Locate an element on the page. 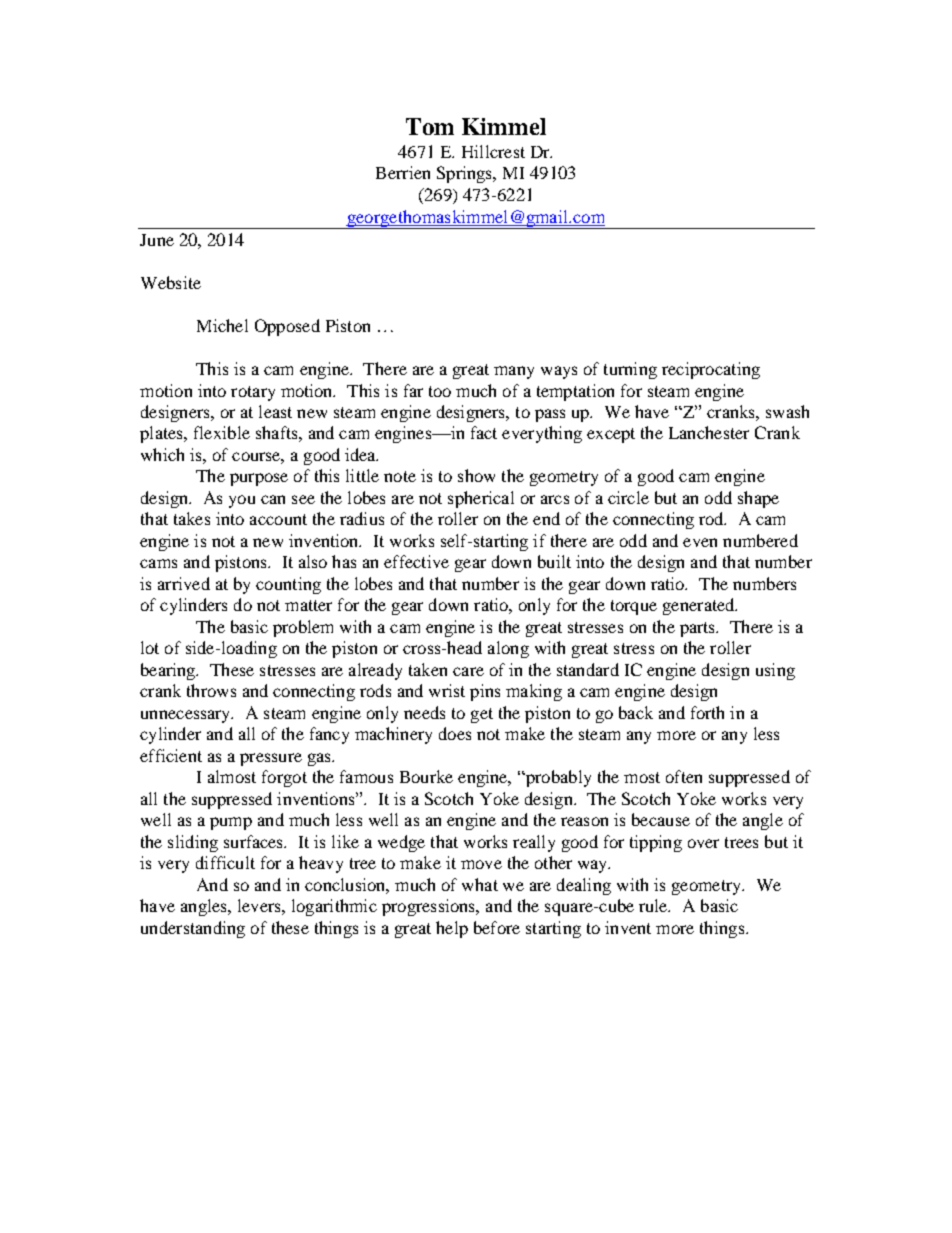  understanding is located at coordinates (193, 929).
